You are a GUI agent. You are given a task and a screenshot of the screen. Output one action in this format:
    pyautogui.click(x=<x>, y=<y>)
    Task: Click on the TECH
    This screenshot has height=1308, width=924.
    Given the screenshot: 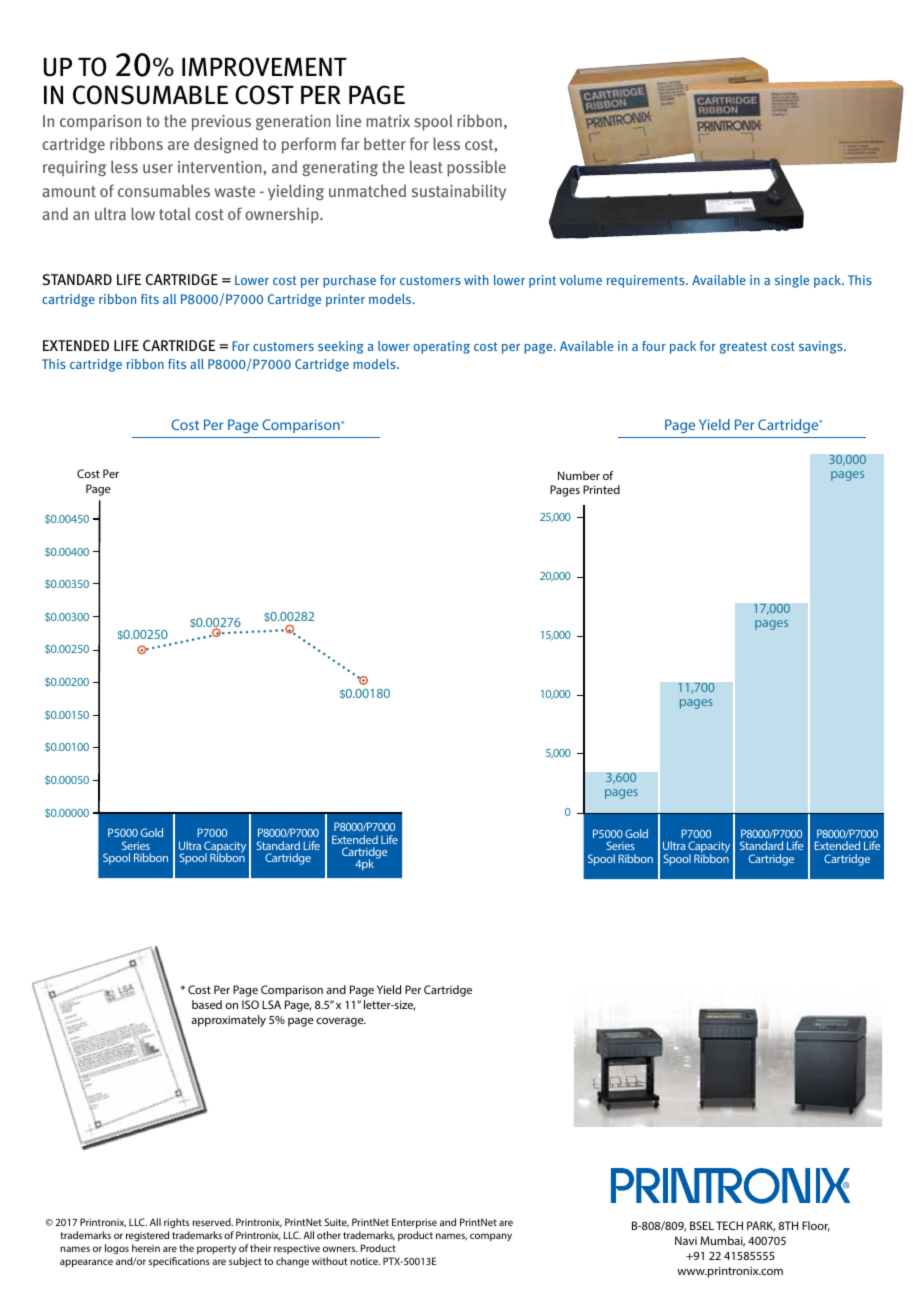 What is the action you would take?
    pyautogui.click(x=729, y=1225)
